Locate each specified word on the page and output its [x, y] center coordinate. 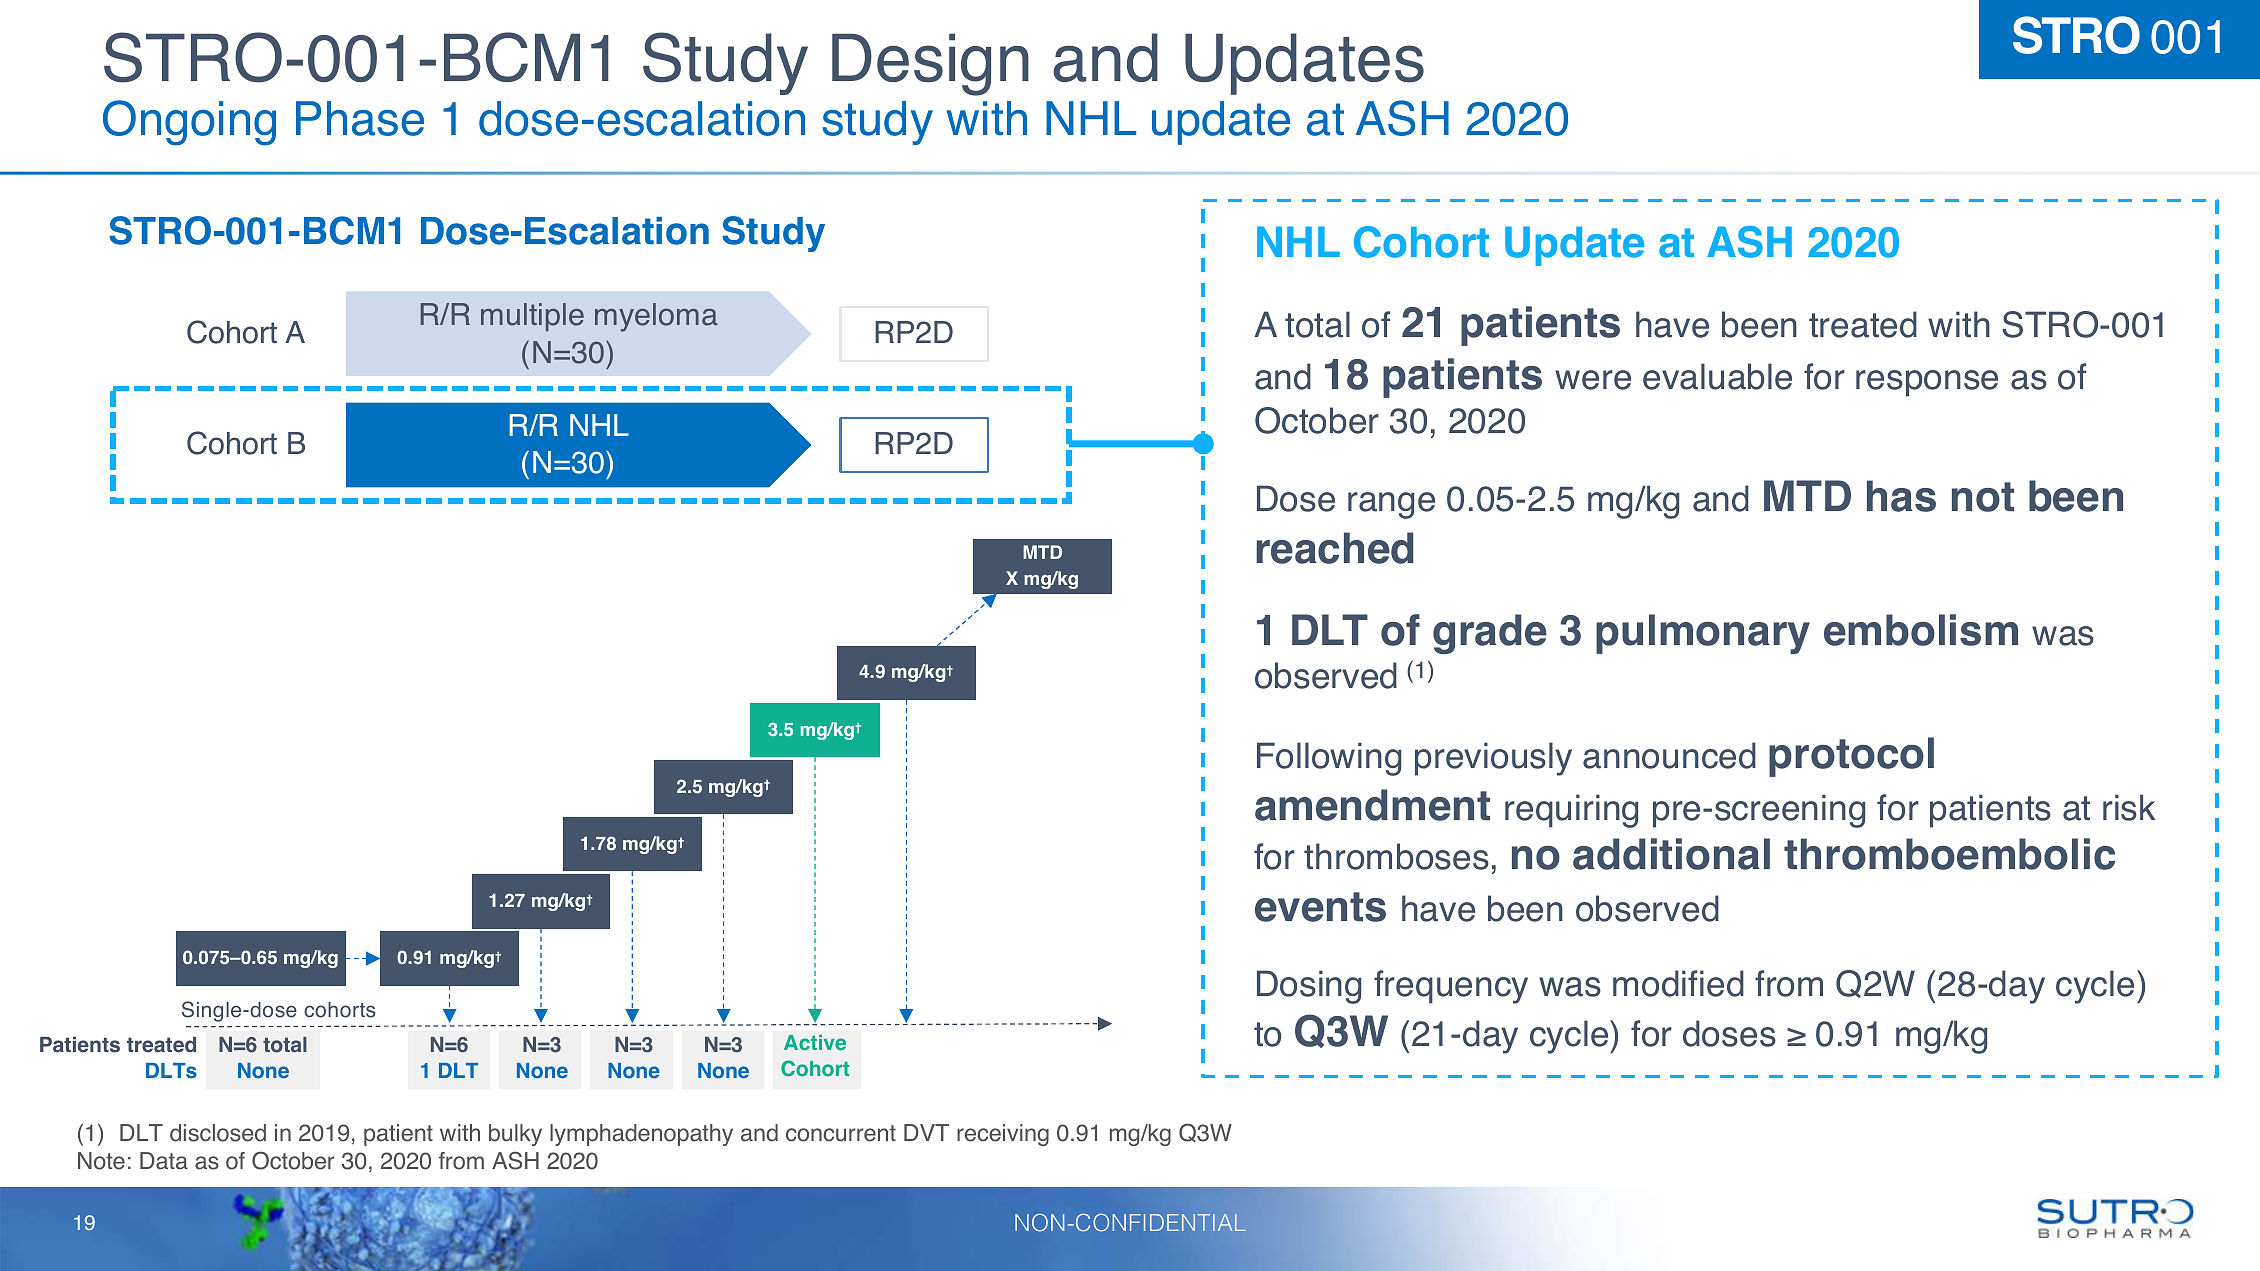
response [1927, 383]
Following [1329, 759]
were [1593, 380]
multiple [532, 317]
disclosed [218, 1133]
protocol [1851, 757]
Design [930, 64]
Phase [360, 118]
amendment [1372, 805]
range [1391, 505]
